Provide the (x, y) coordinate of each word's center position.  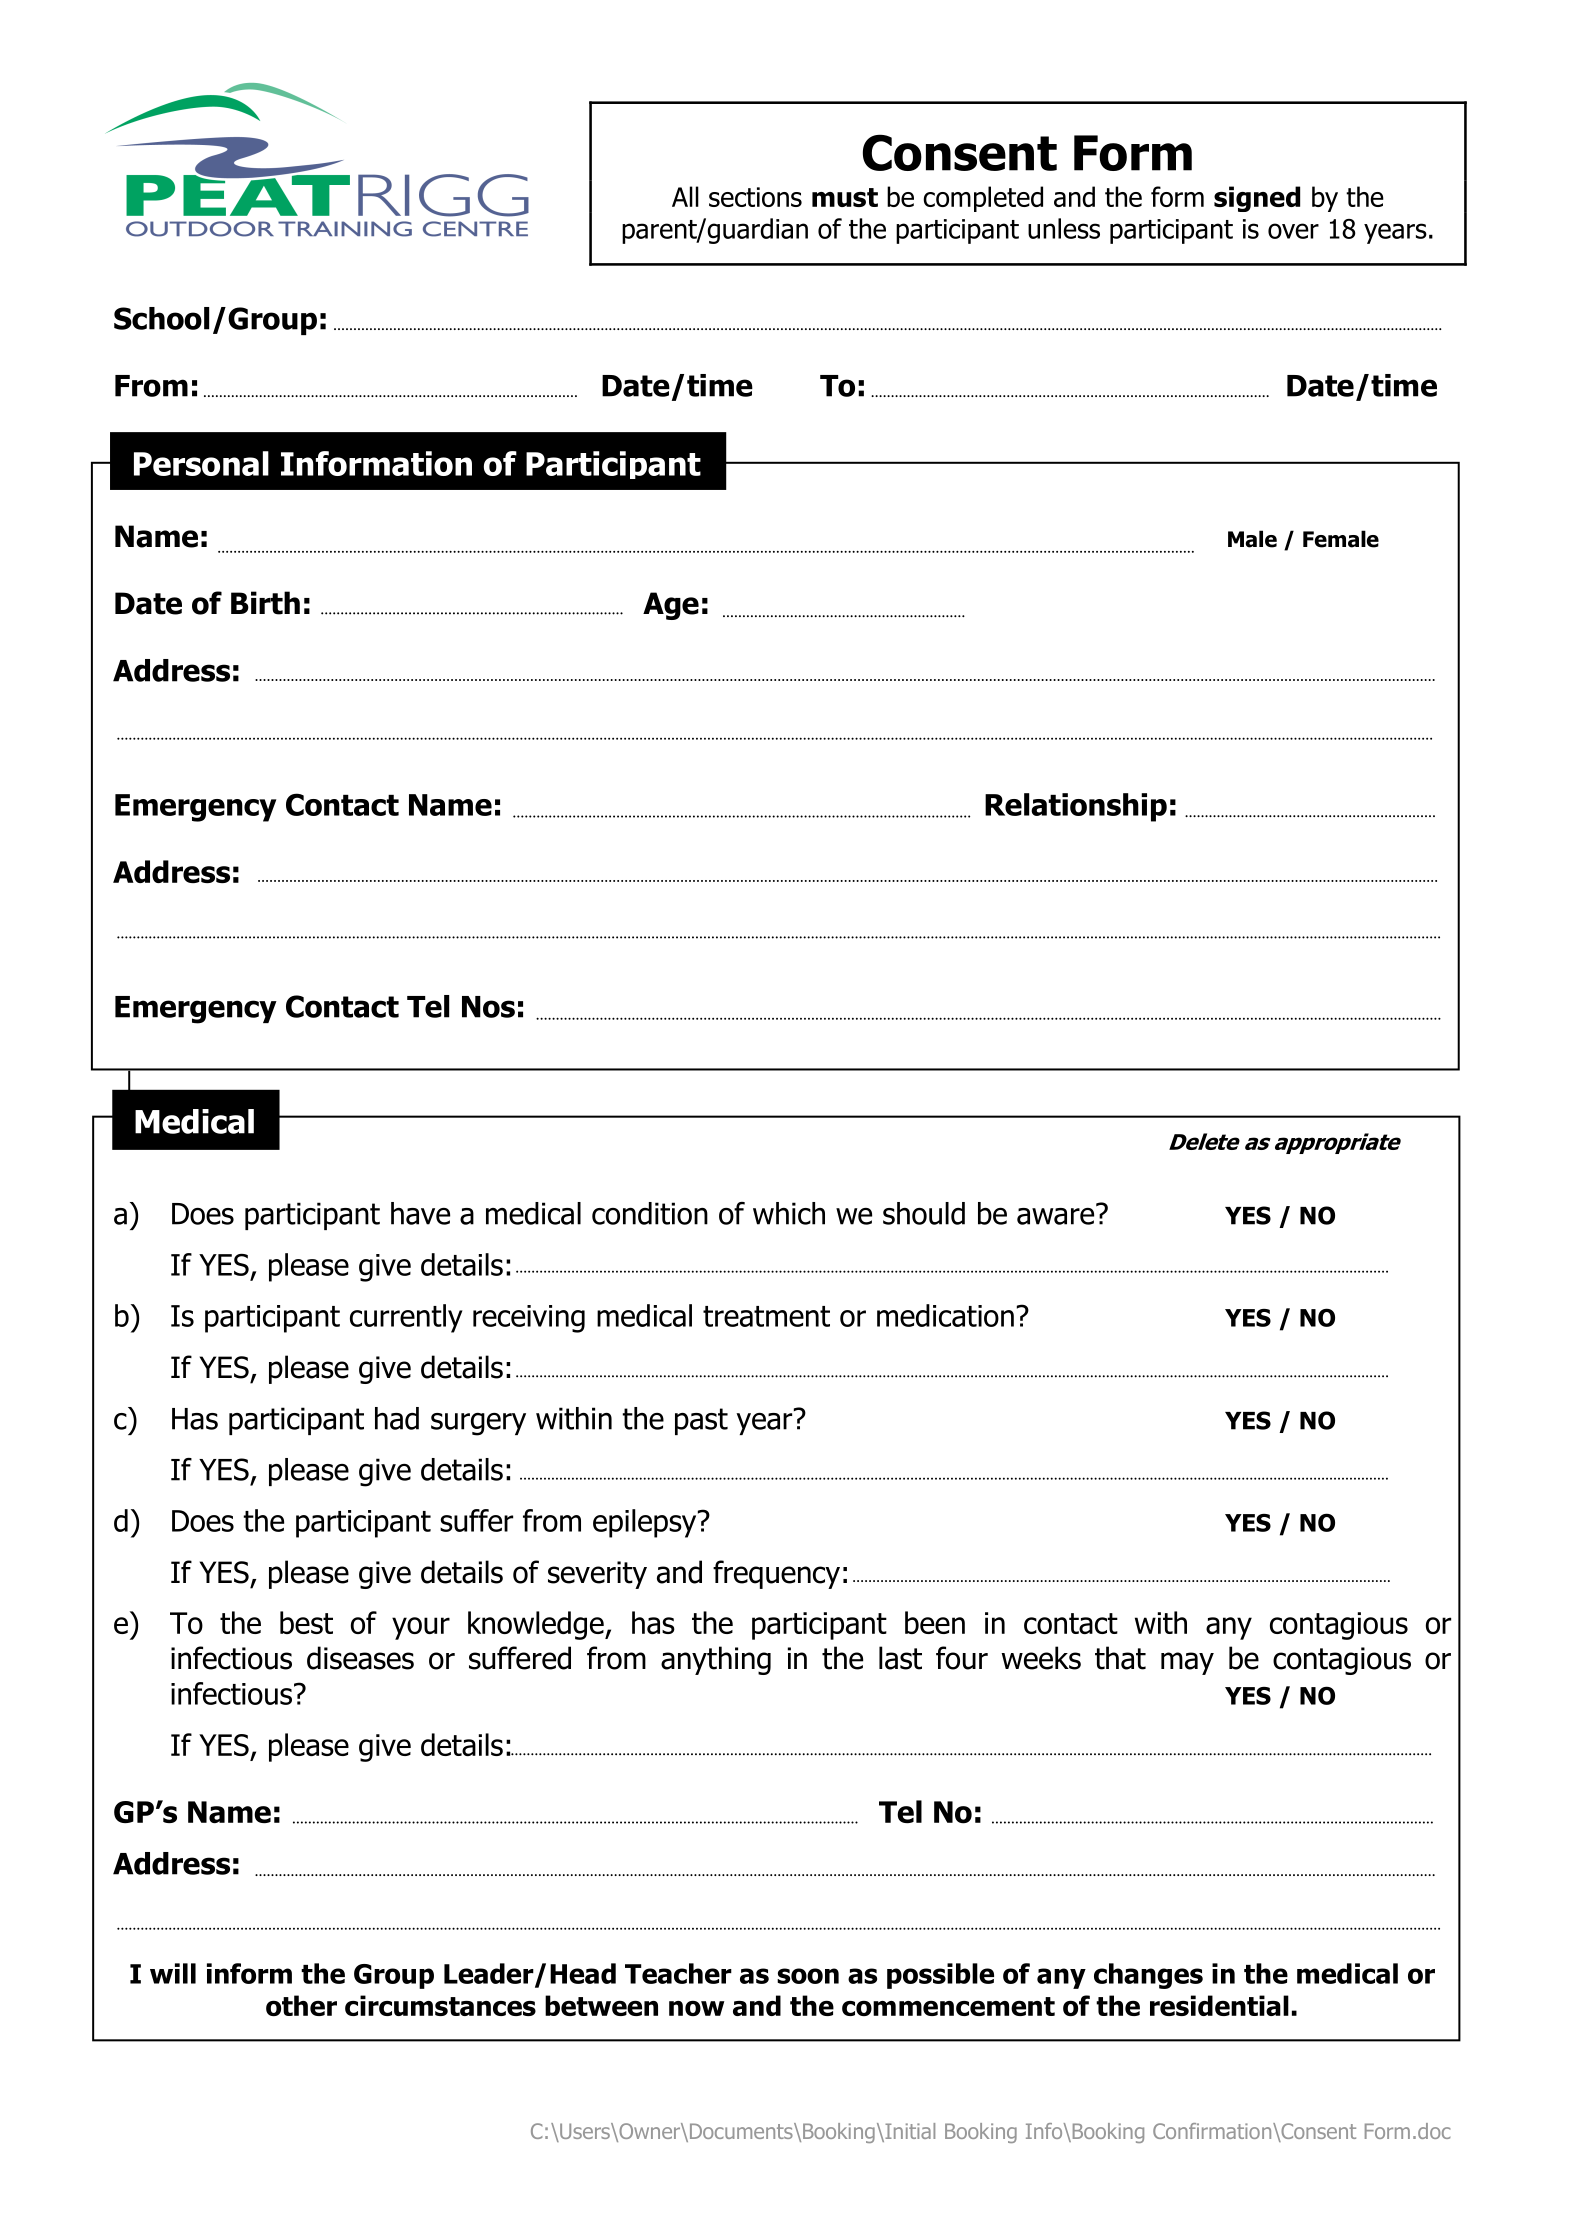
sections (755, 197)
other (301, 2005)
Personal (201, 463)
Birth (265, 603)
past (701, 1421)
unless (1064, 228)
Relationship (1076, 807)
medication (945, 1315)
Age (671, 606)
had (397, 1418)
